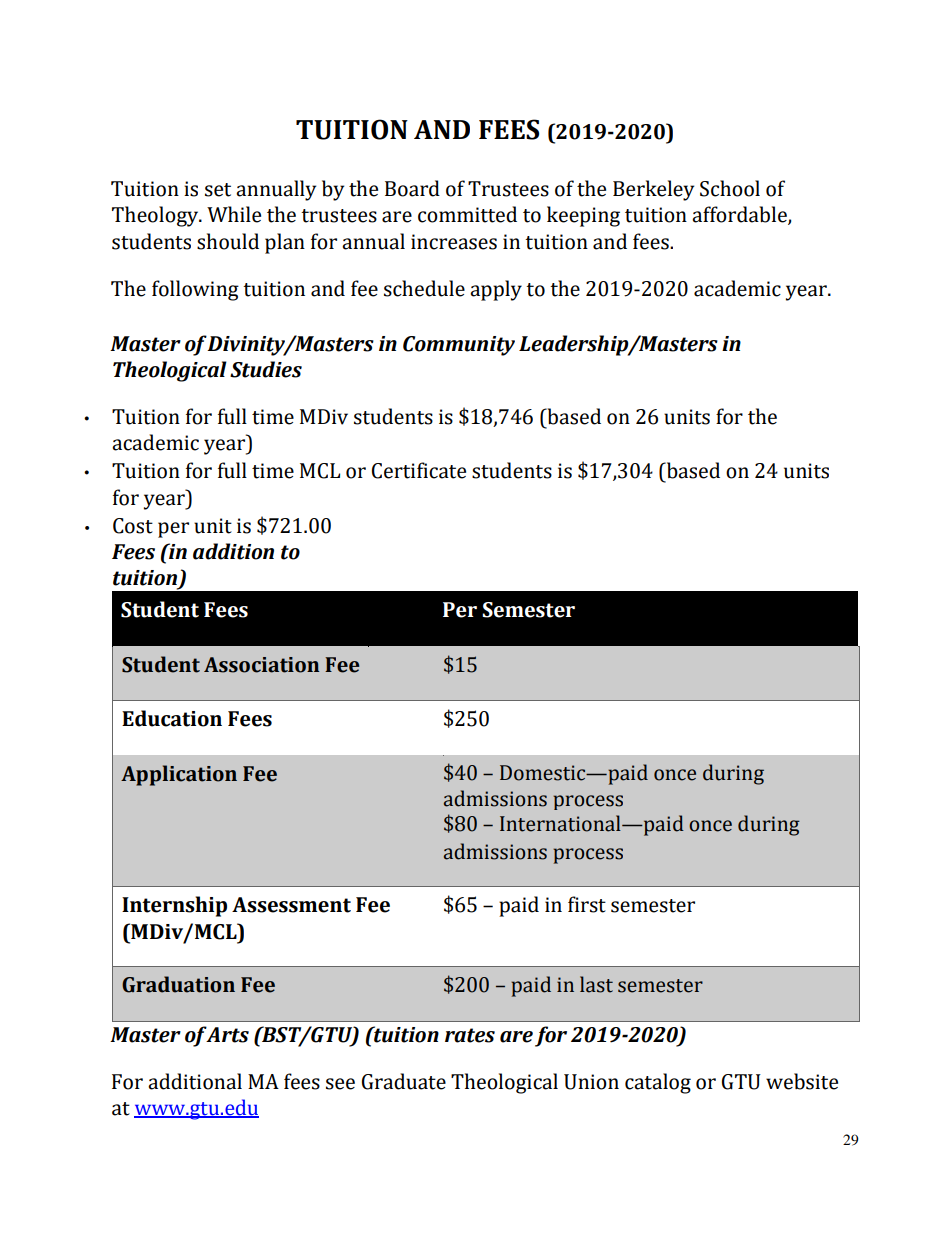  What do you see at coordinates (740, 215) in the screenshot?
I see `affordable` at bounding box center [740, 215].
